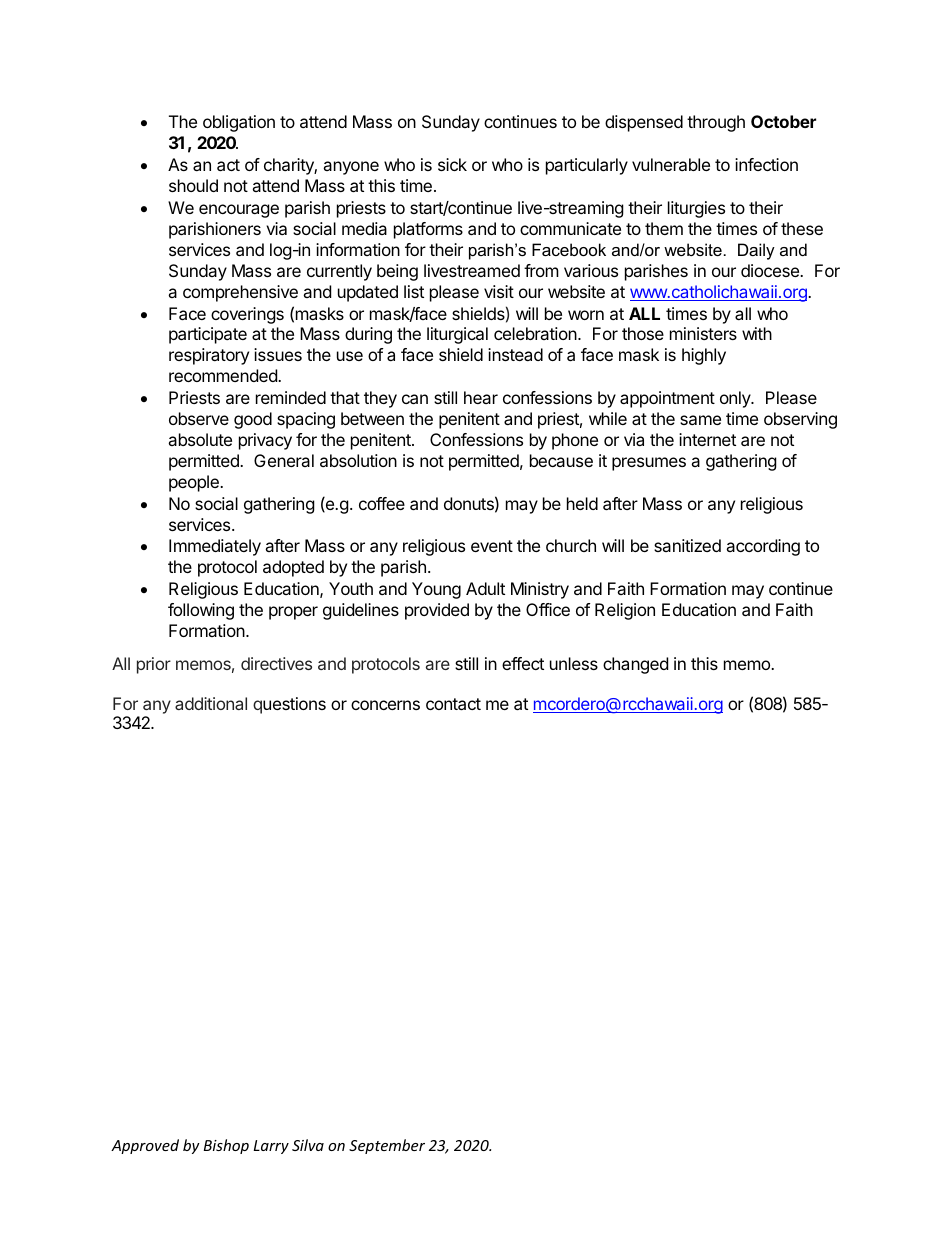 The image size is (952, 1233). I want to click on Larry, so click(271, 1147).
